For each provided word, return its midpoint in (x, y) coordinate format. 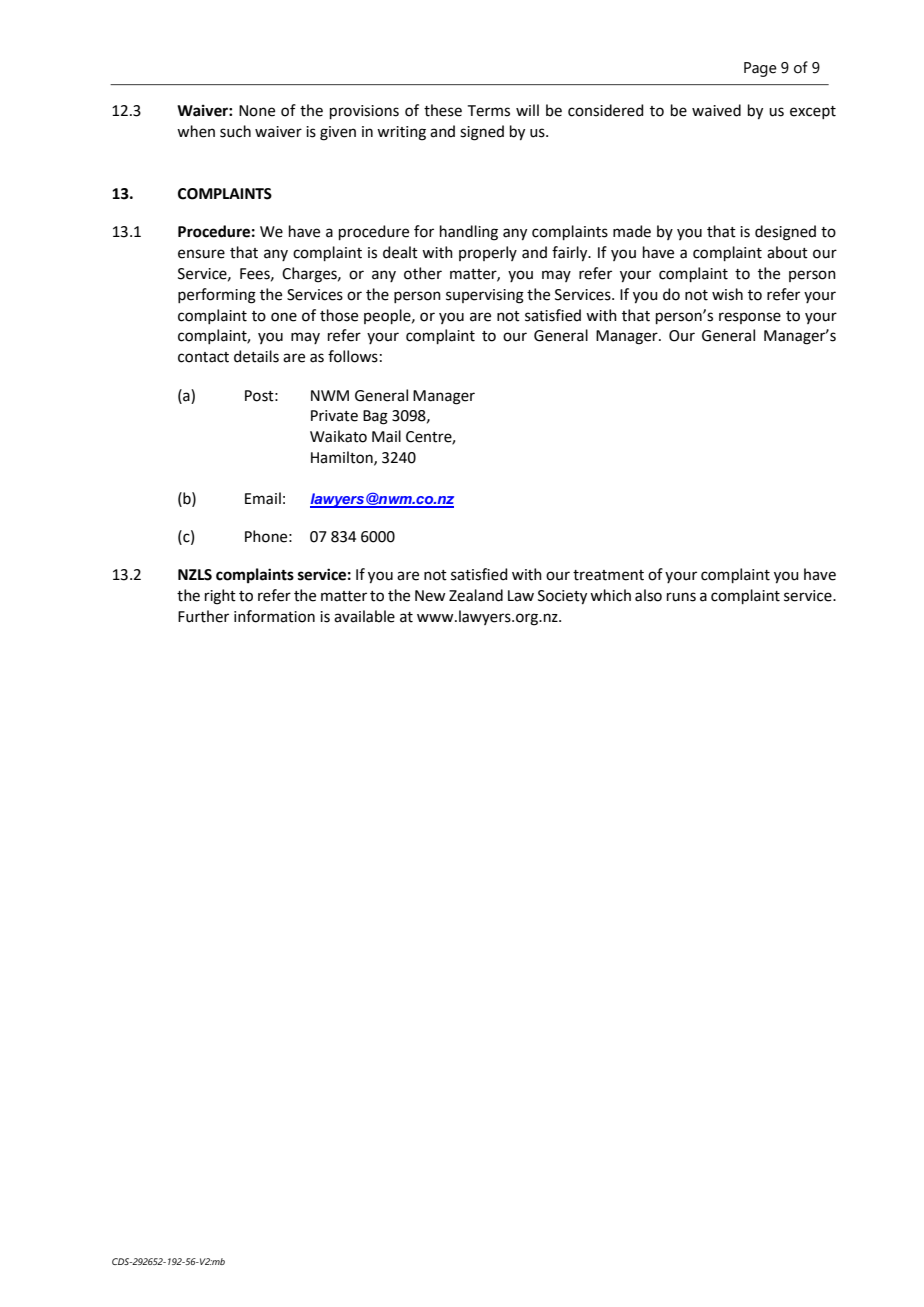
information (274, 616)
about (787, 252)
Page (760, 69)
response (750, 318)
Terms (489, 111)
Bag (375, 417)
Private (334, 416)
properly (488, 253)
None (257, 111)
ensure (201, 254)
